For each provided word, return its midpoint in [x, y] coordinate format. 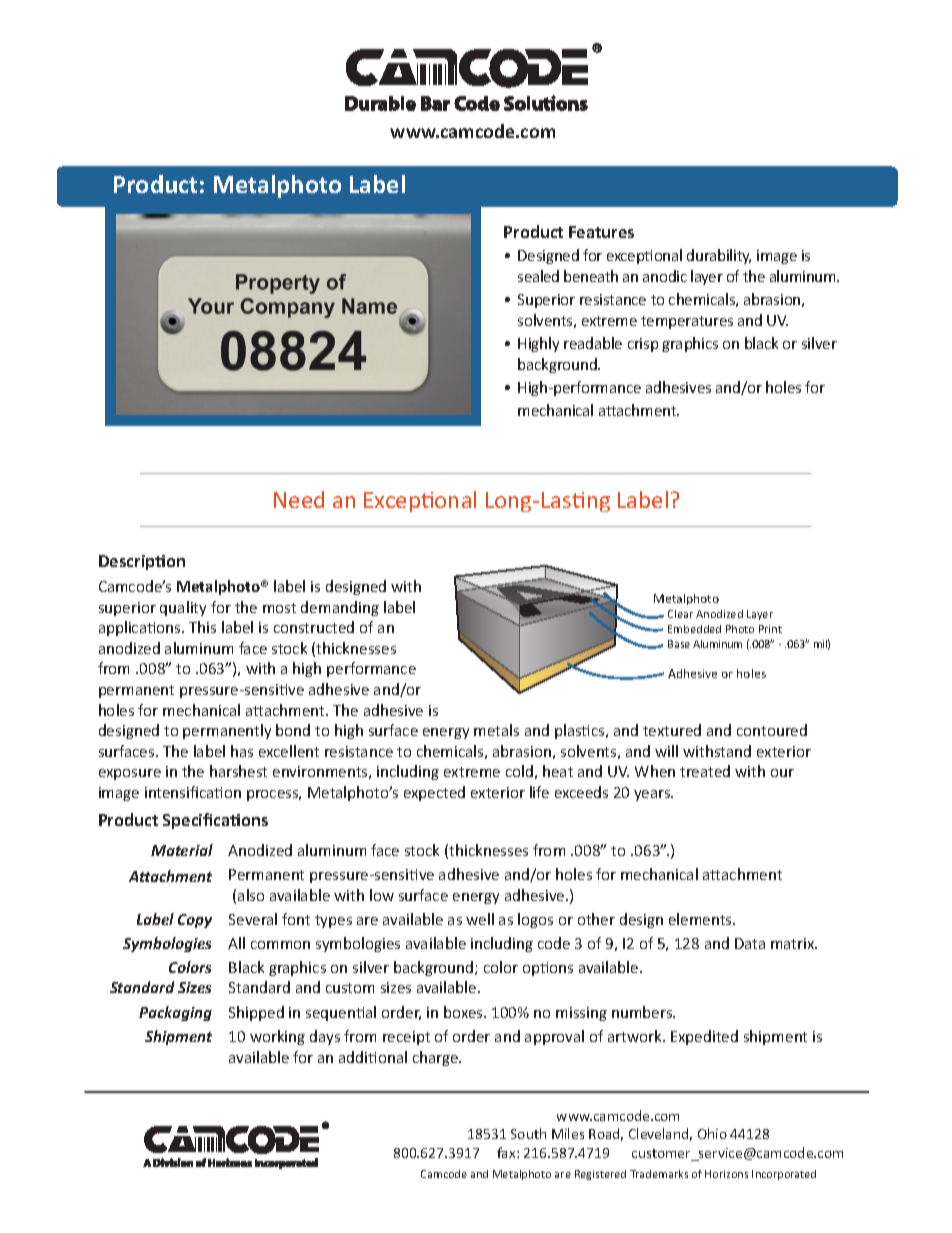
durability [719, 256]
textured [672, 730]
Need [299, 499]
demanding [340, 608]
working [277, 1037]
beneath [591, 276]
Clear [680, 614]
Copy [195, 921]
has [242, 751]
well [480, 919]
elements [701, 919]
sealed [538, 276]
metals [496, 730]
